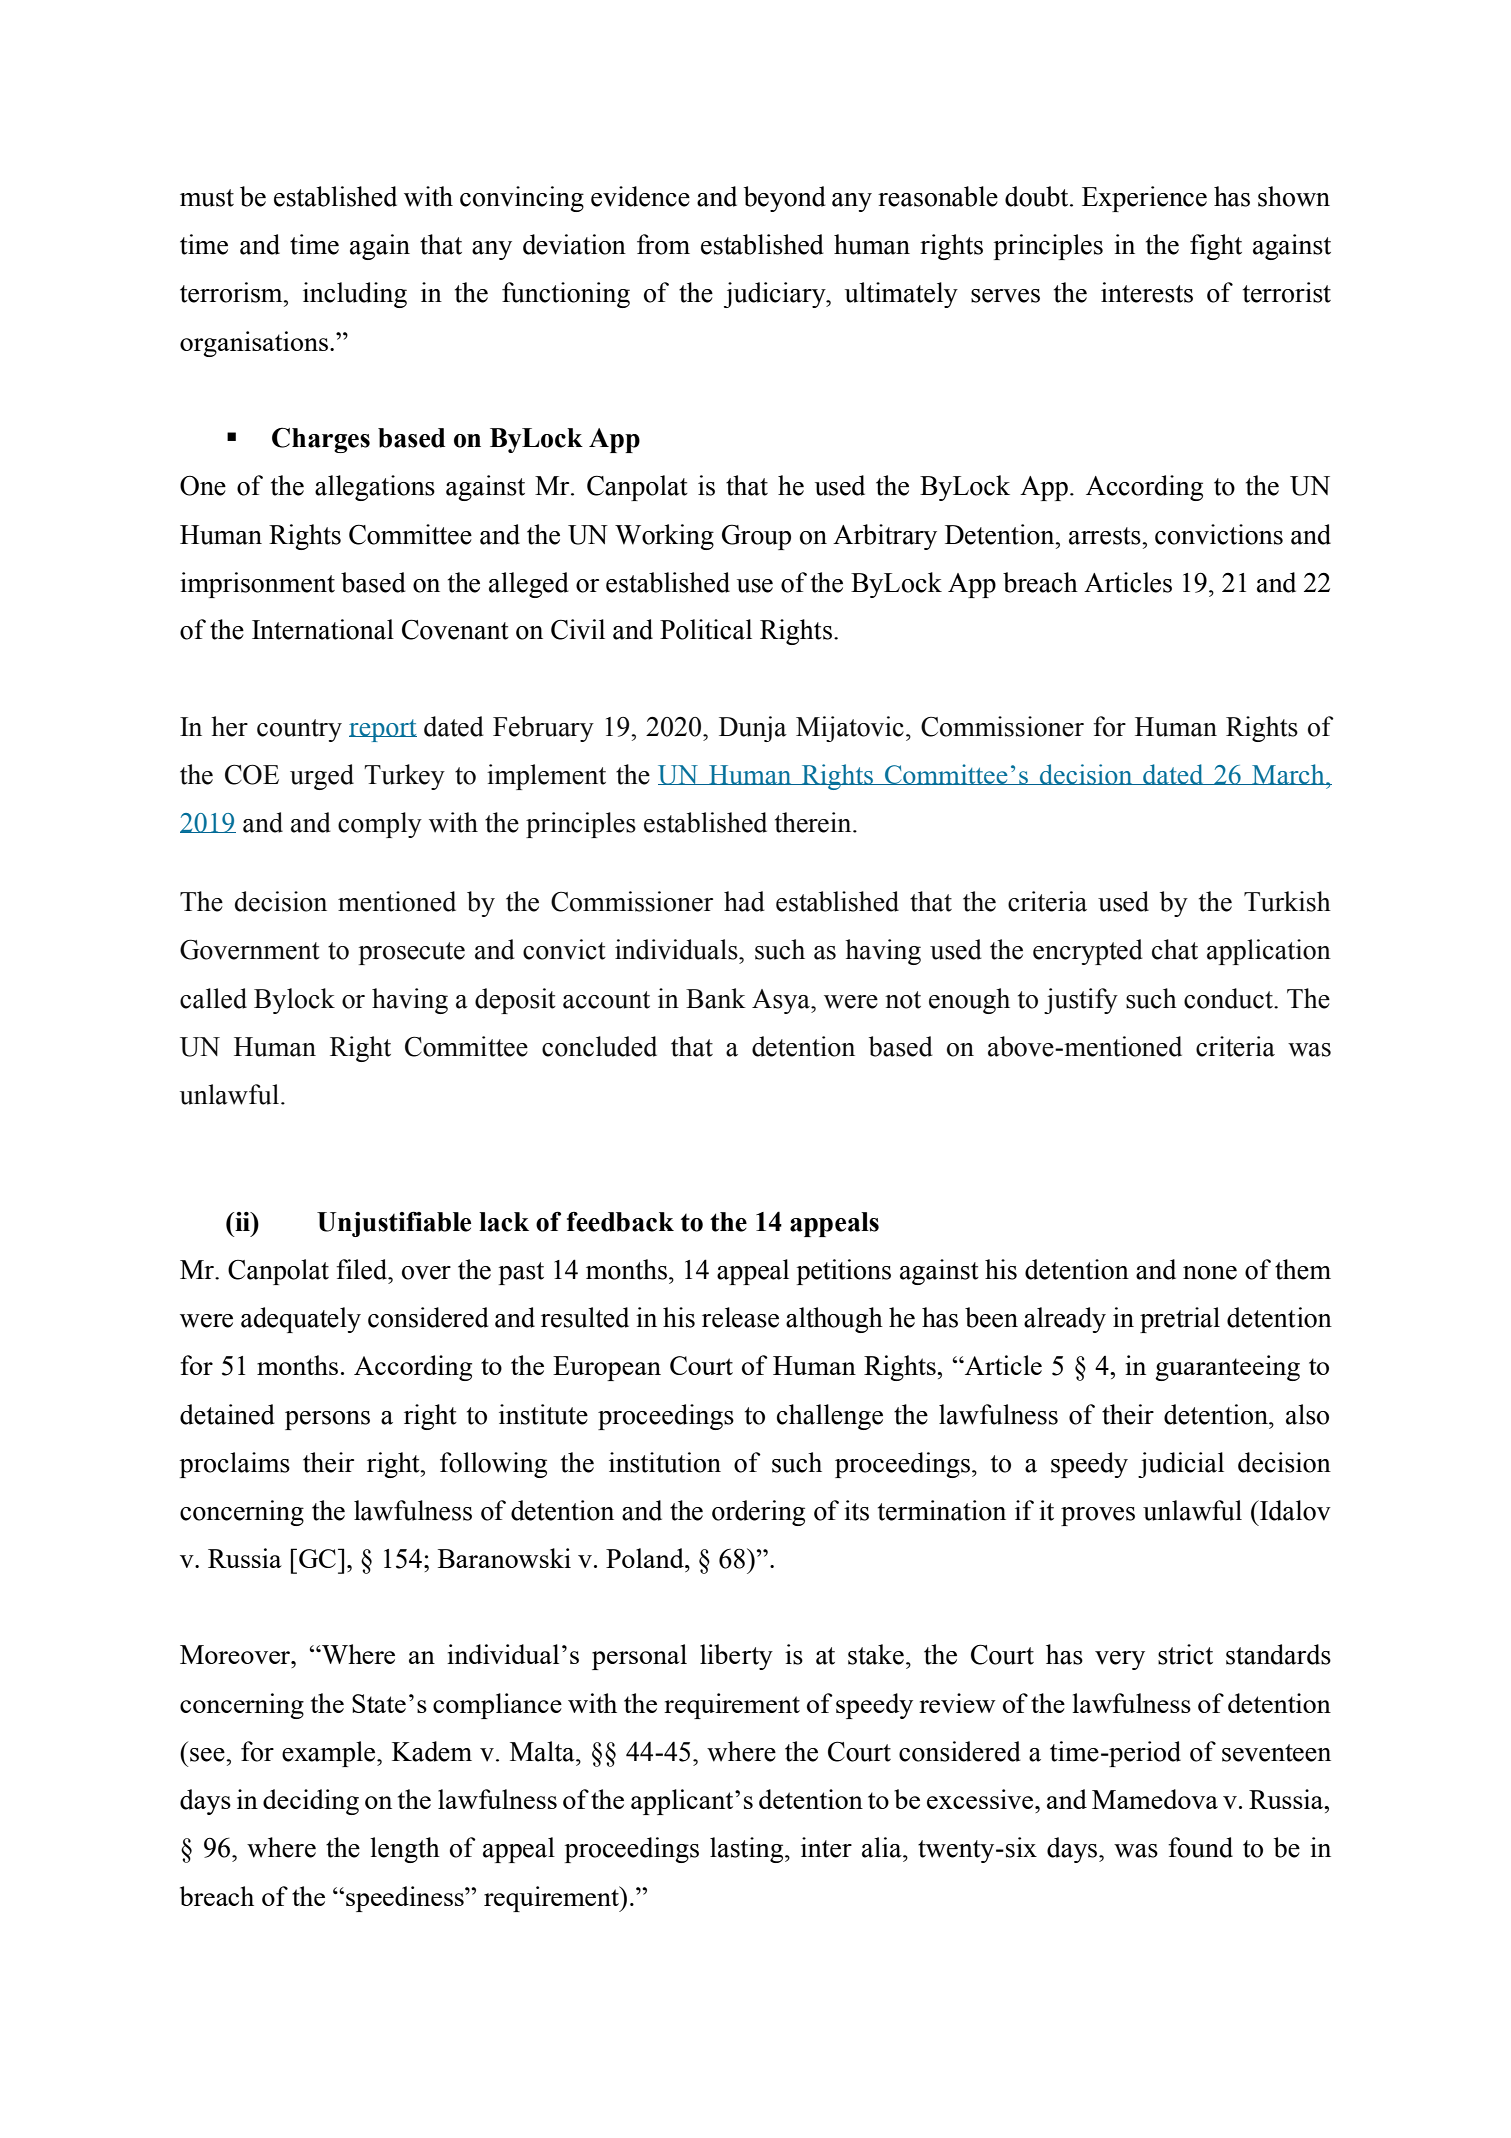 Image resolution: width=1511 pixels, height=2138 pixels. Describe the element at coordinates (785, 199) in the image. I see `beyond` at that location.
